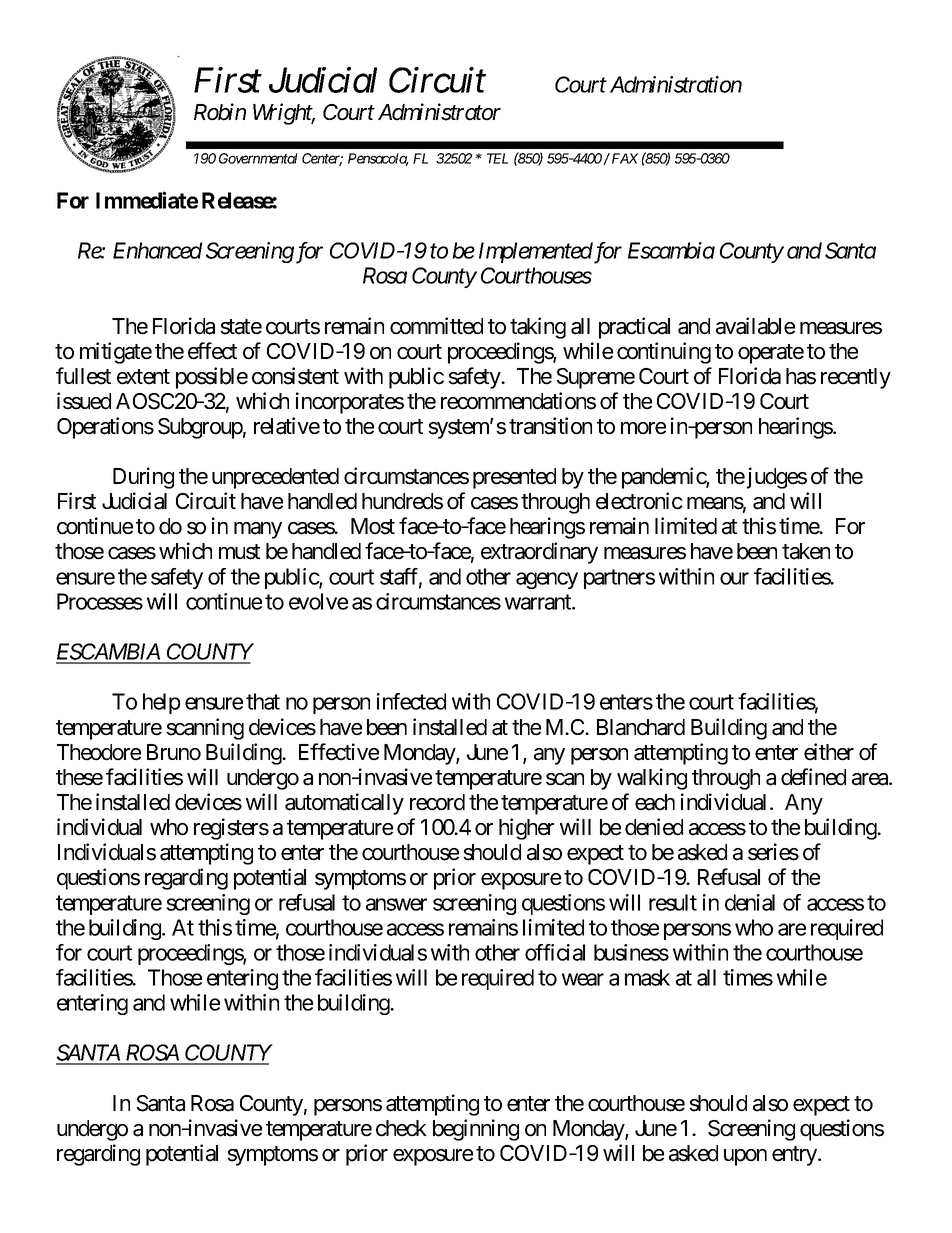  What do you see at coordinates (676, 84) in the screenshot?
I see `Administration` at bounding box center [676, 84].
